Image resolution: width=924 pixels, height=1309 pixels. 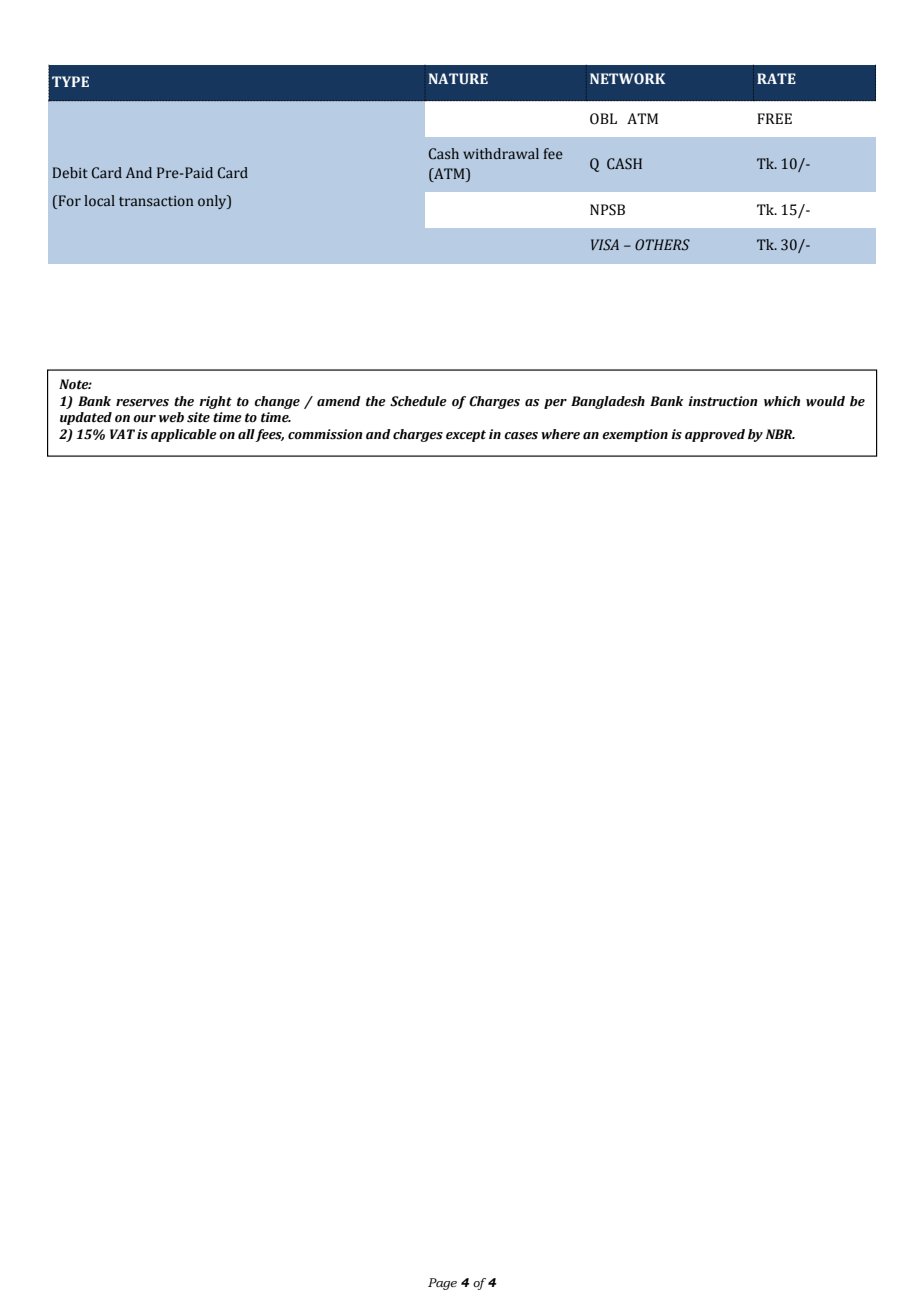 What do you see at coordinates (458, 78) in the document?
I see `NATURE` at bounding box center [458, 78].
